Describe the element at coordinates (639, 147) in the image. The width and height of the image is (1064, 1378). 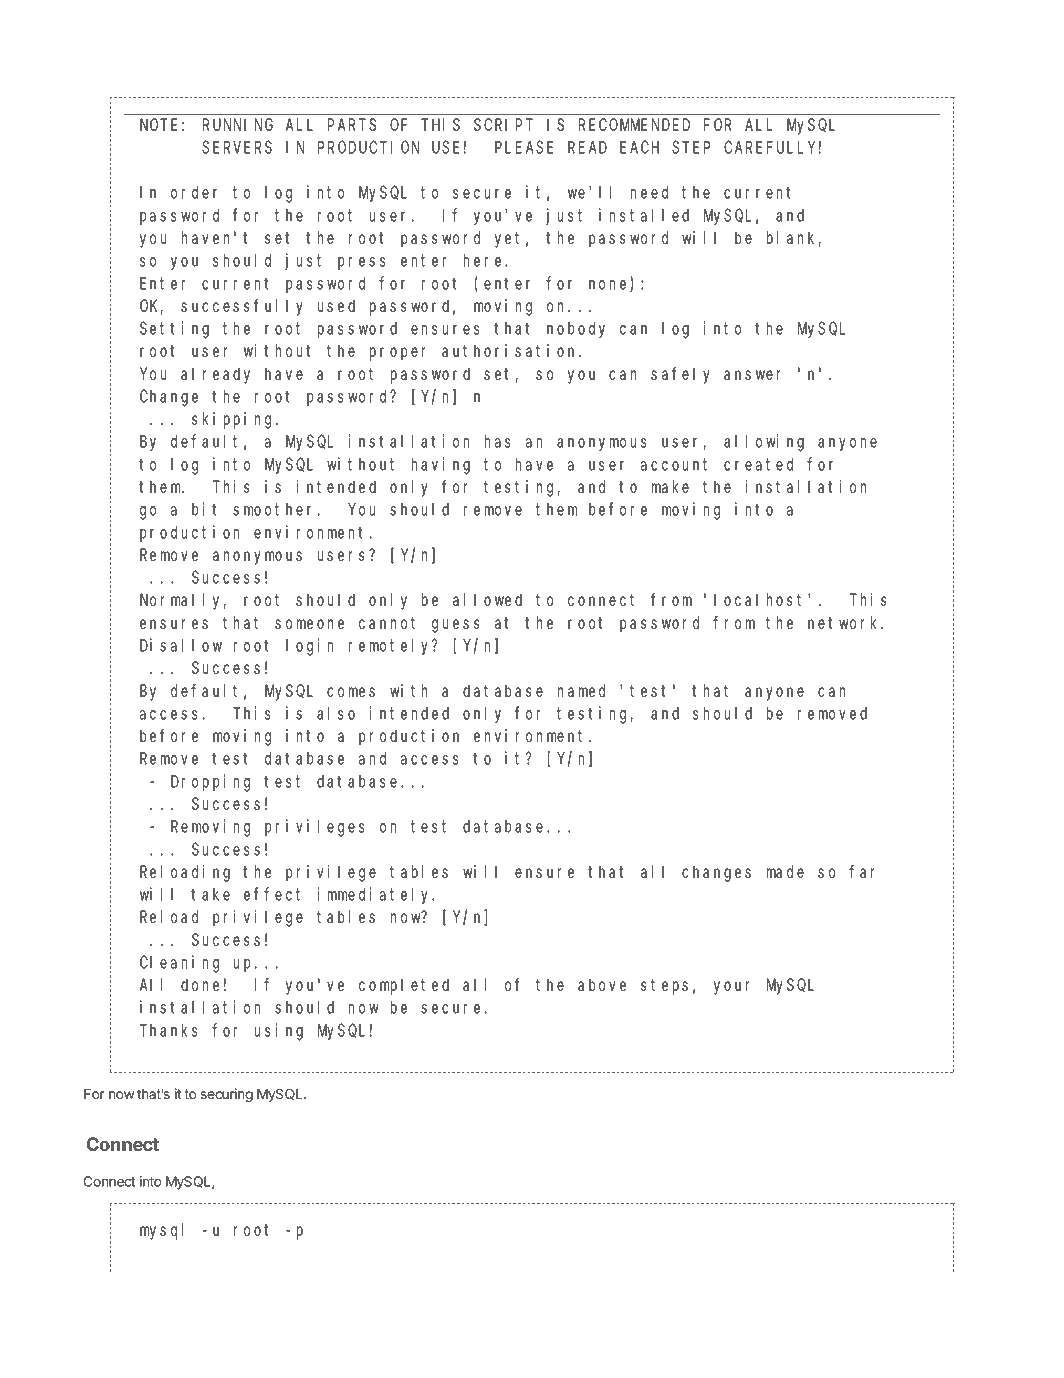
I see `EACH` at that location.
